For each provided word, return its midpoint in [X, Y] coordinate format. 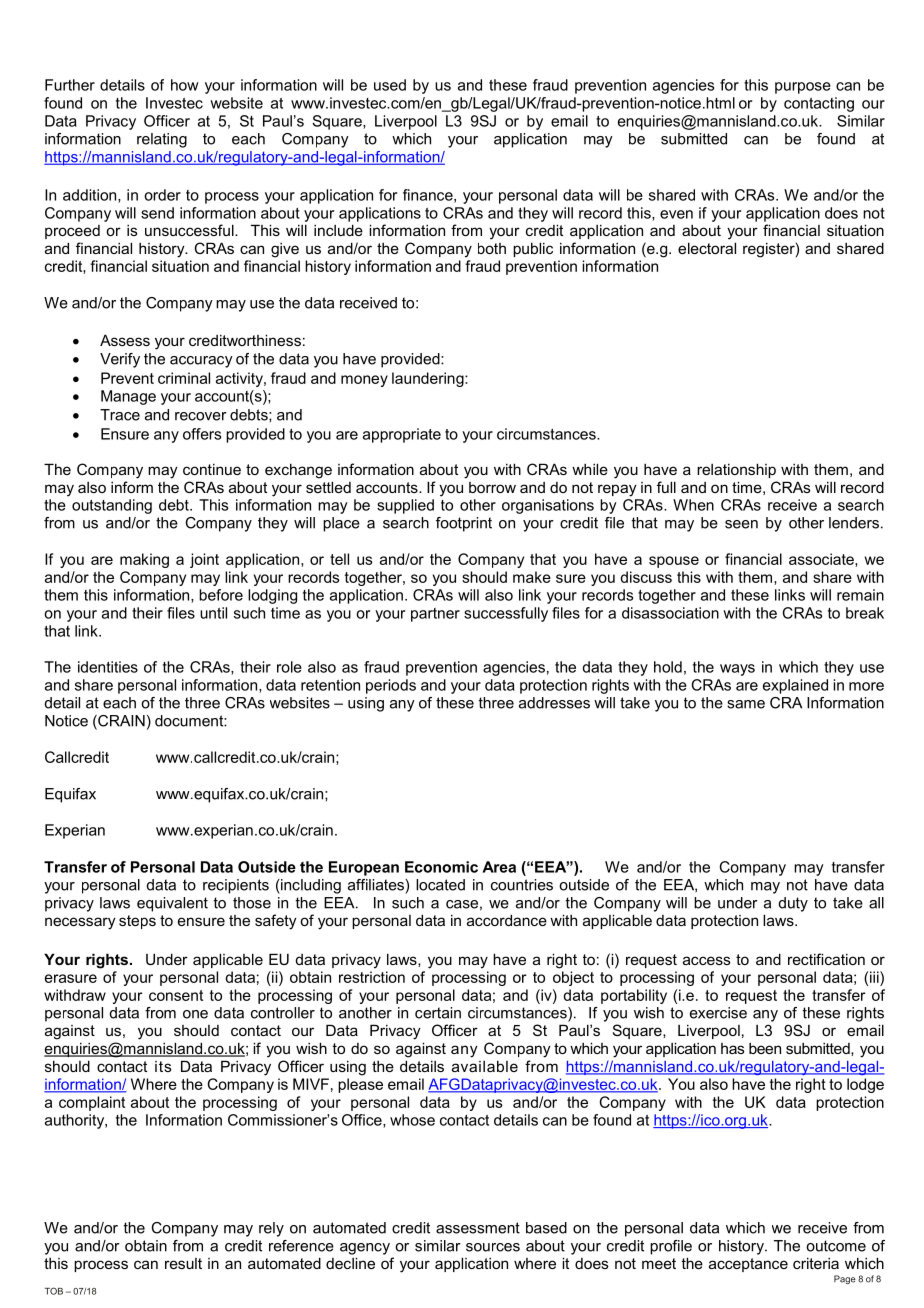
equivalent [172, 904]
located [440, 885]
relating [162, 140]
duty [793, 904]
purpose [803, 88]
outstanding [112, 506]
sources [493, 1247]
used [390, 85]
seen [741, 524]
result [183, 1263]
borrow [492, 487]
